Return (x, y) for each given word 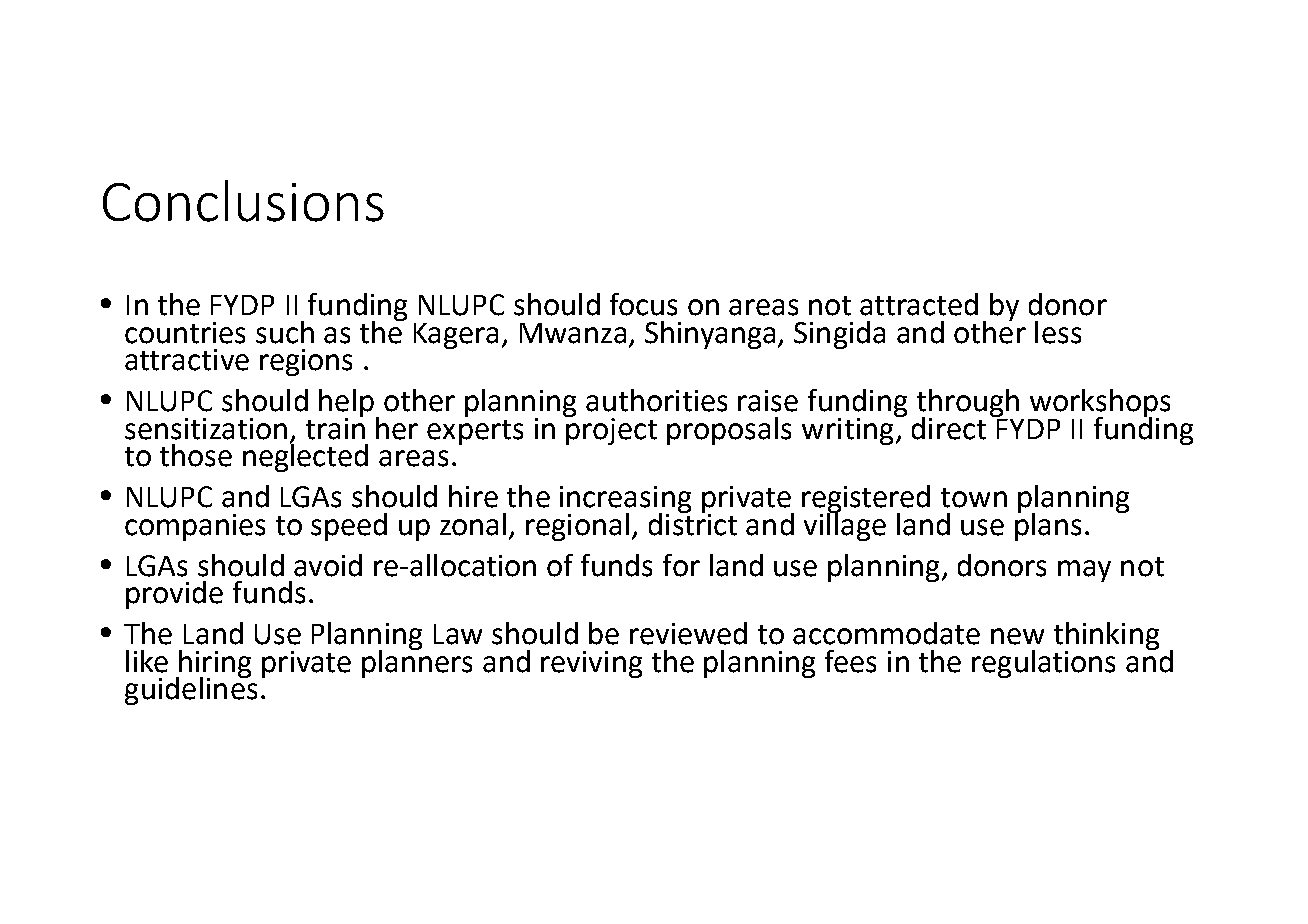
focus (643, 304)
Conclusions (243, 201)
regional (577, 527)
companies (195, 527)
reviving (591, 664)
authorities (656, 400)
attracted (919, 304)
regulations (1043, 664)
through (969, 404)
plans (1048, 525)
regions (306, 362)
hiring (214, 665)
